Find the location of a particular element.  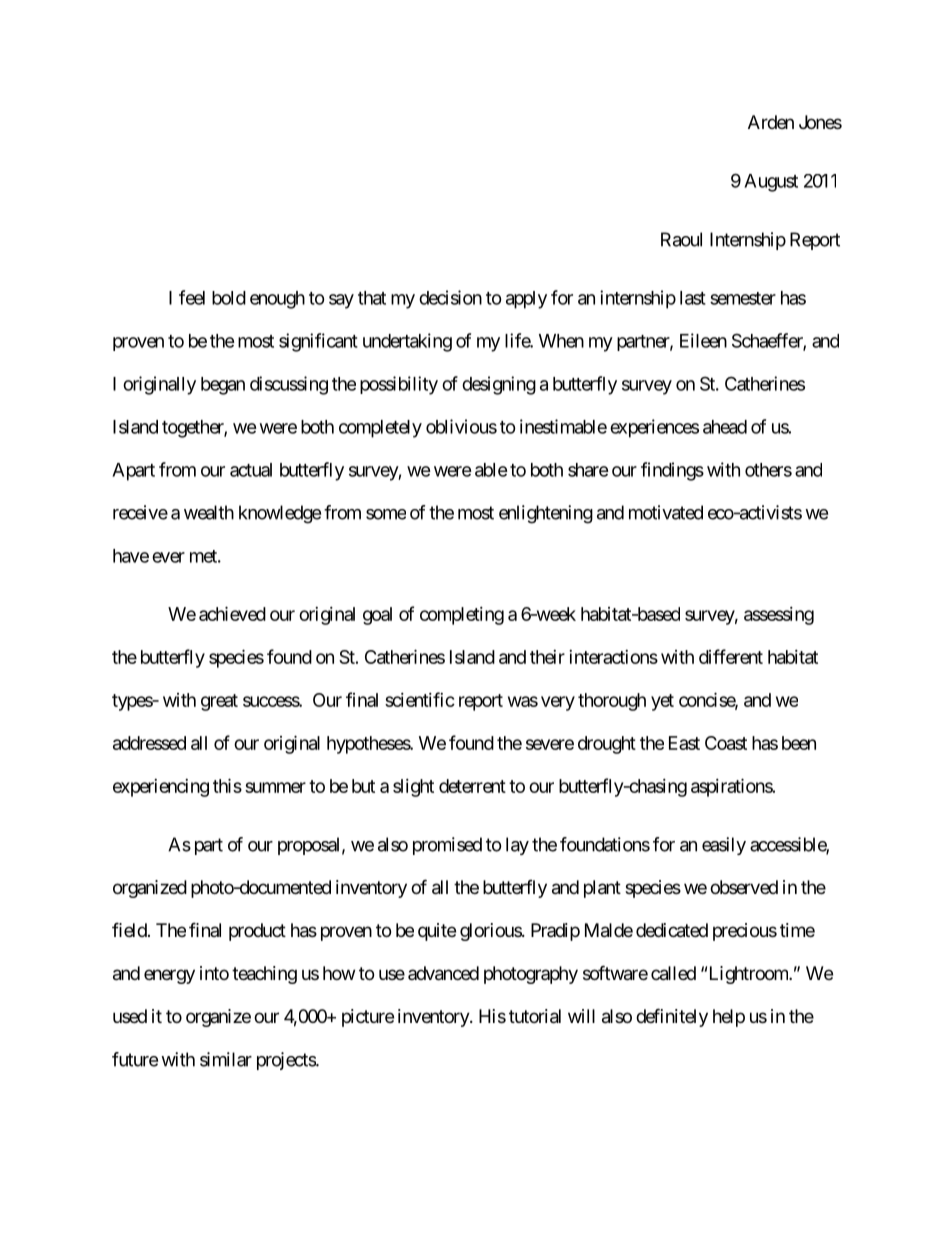

decision is located at coordinates (450, 297).
